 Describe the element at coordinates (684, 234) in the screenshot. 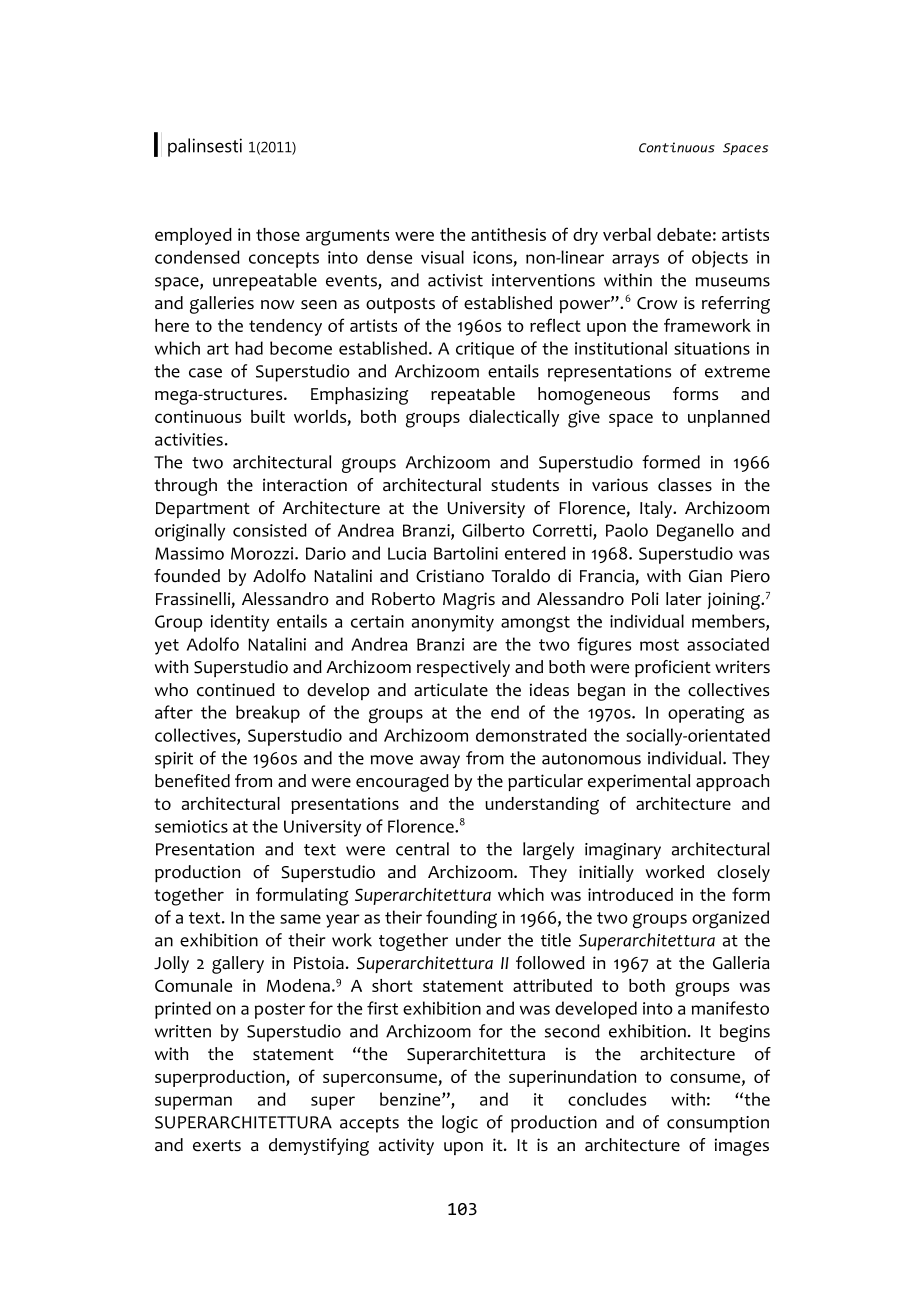

I see `debate` at that location.
